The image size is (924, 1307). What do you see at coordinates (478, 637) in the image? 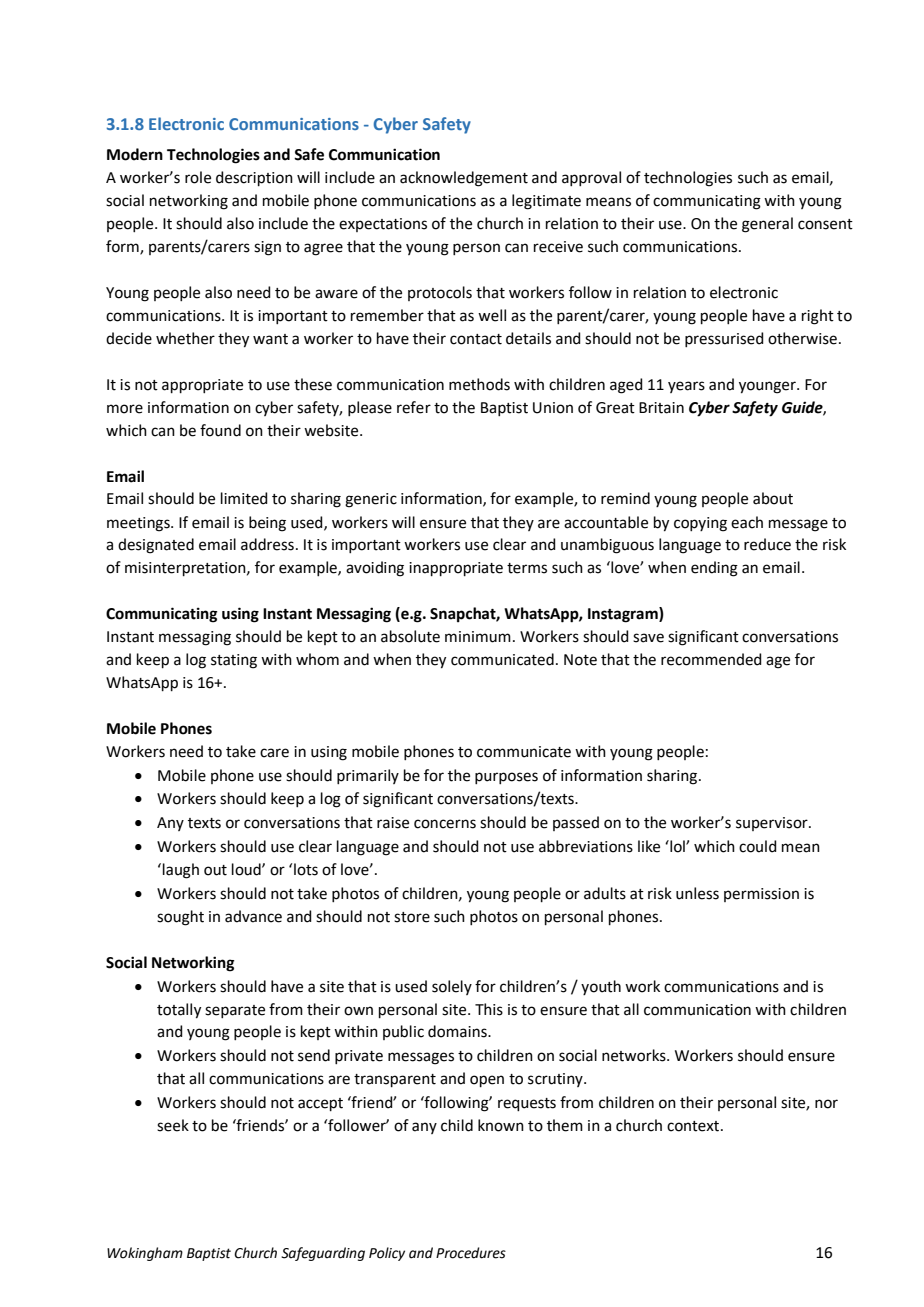
I see `minimum` at bounding box center [478, 637].
